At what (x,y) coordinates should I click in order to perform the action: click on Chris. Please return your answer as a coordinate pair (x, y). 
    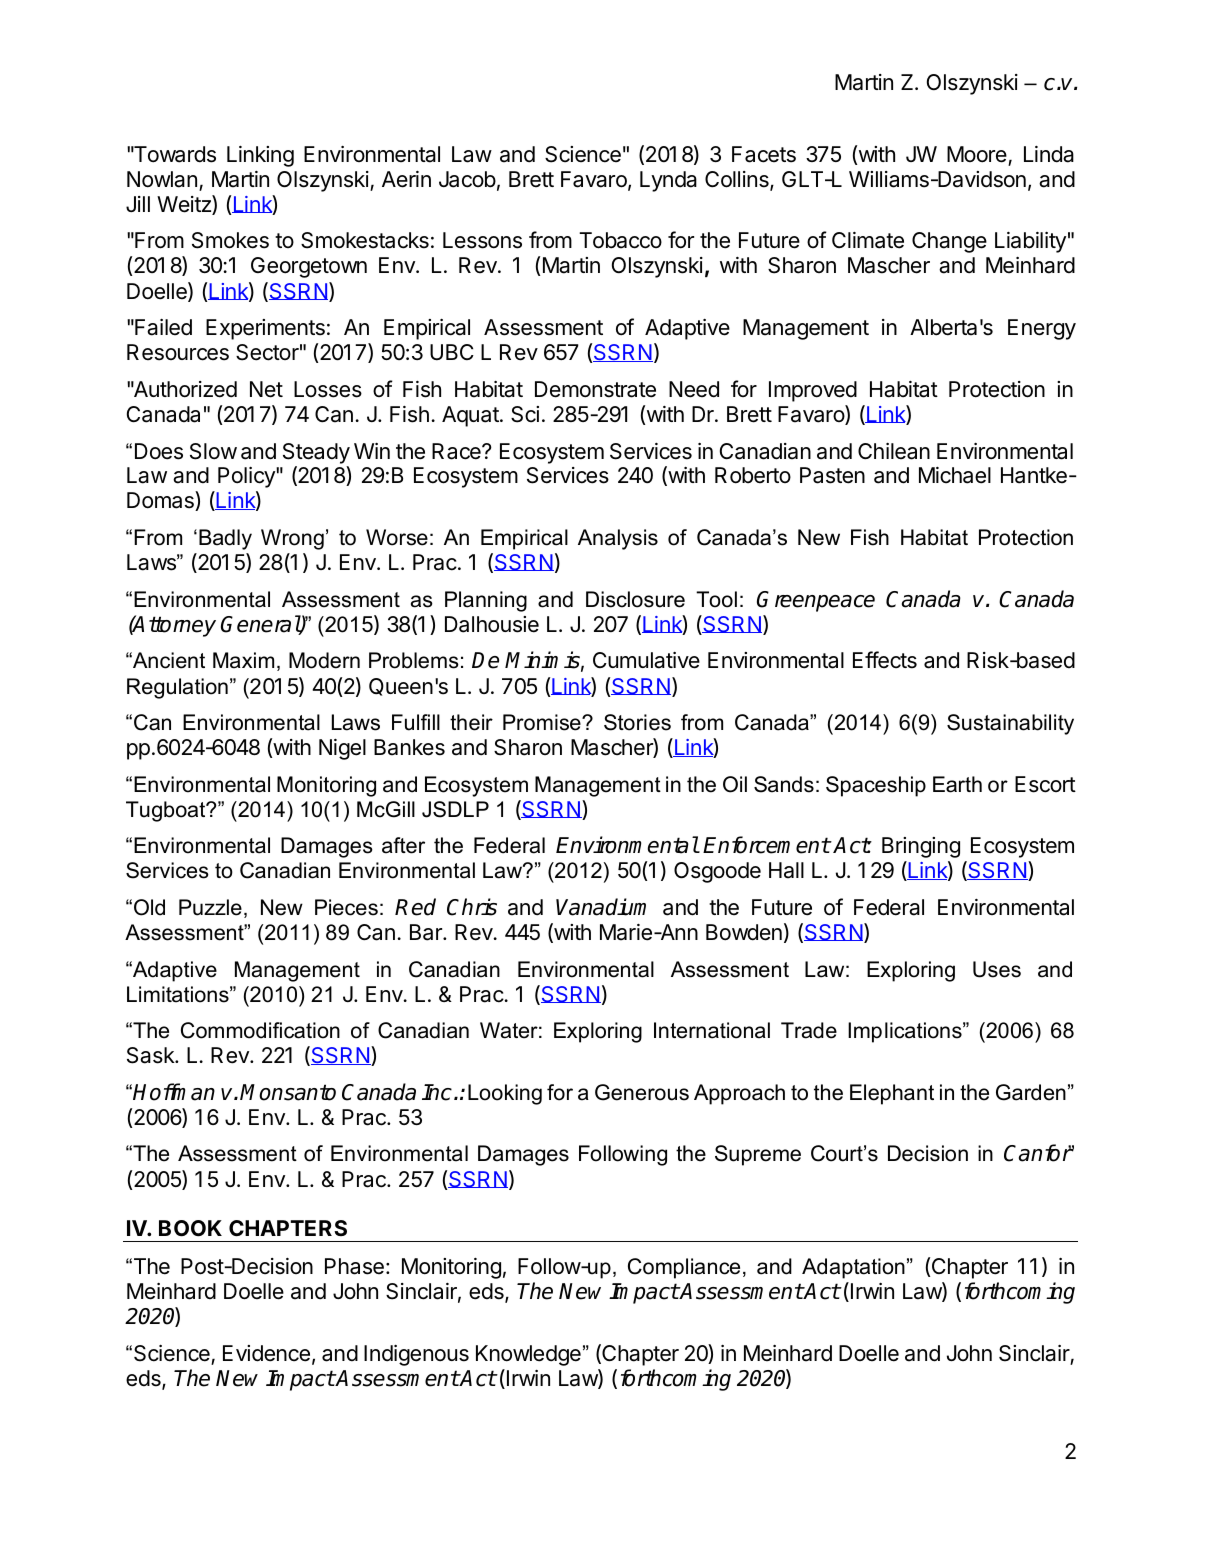
    Looking at the image, I should click on (472, 907).
